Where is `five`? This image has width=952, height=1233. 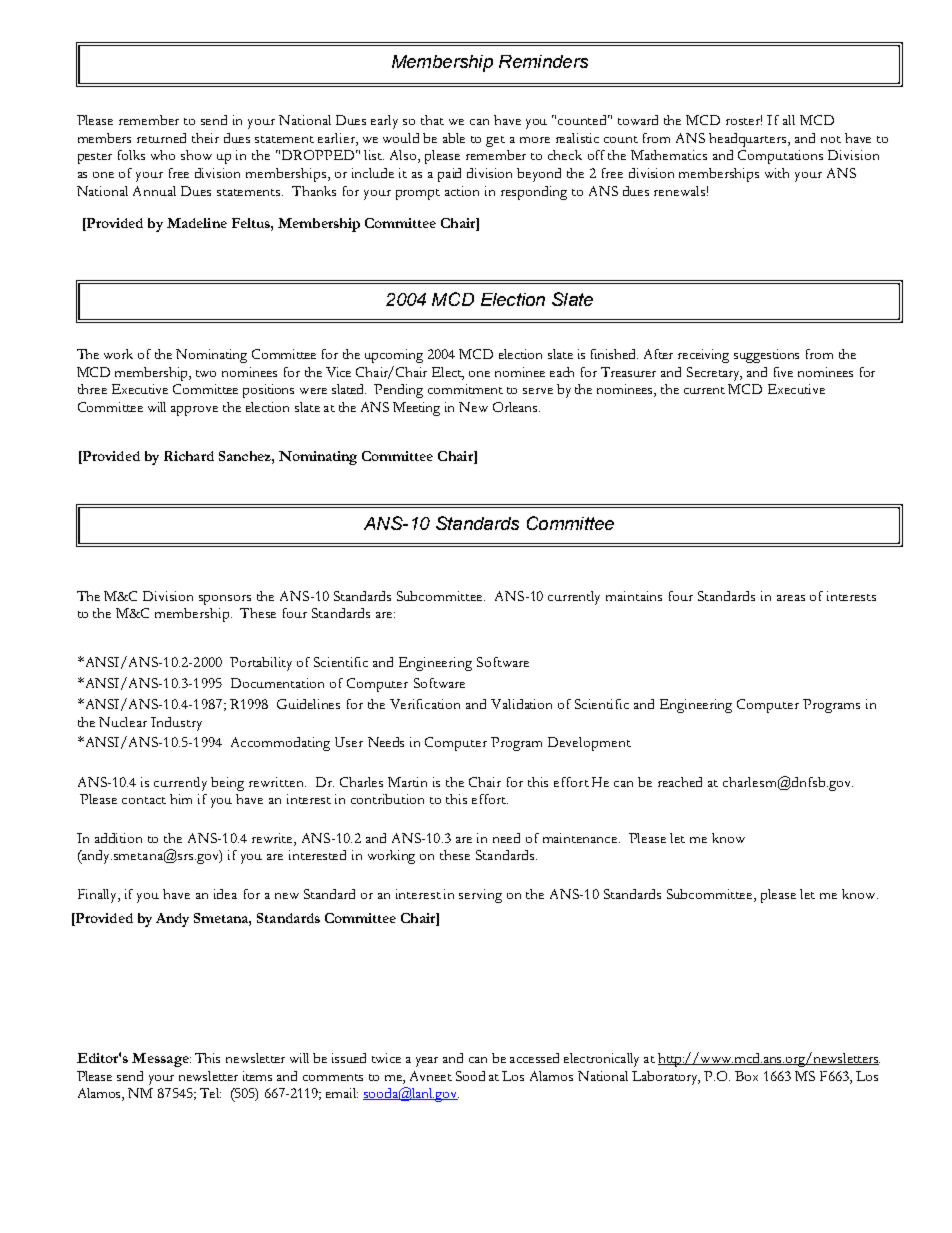
five is located at coordinates (783, 372).
